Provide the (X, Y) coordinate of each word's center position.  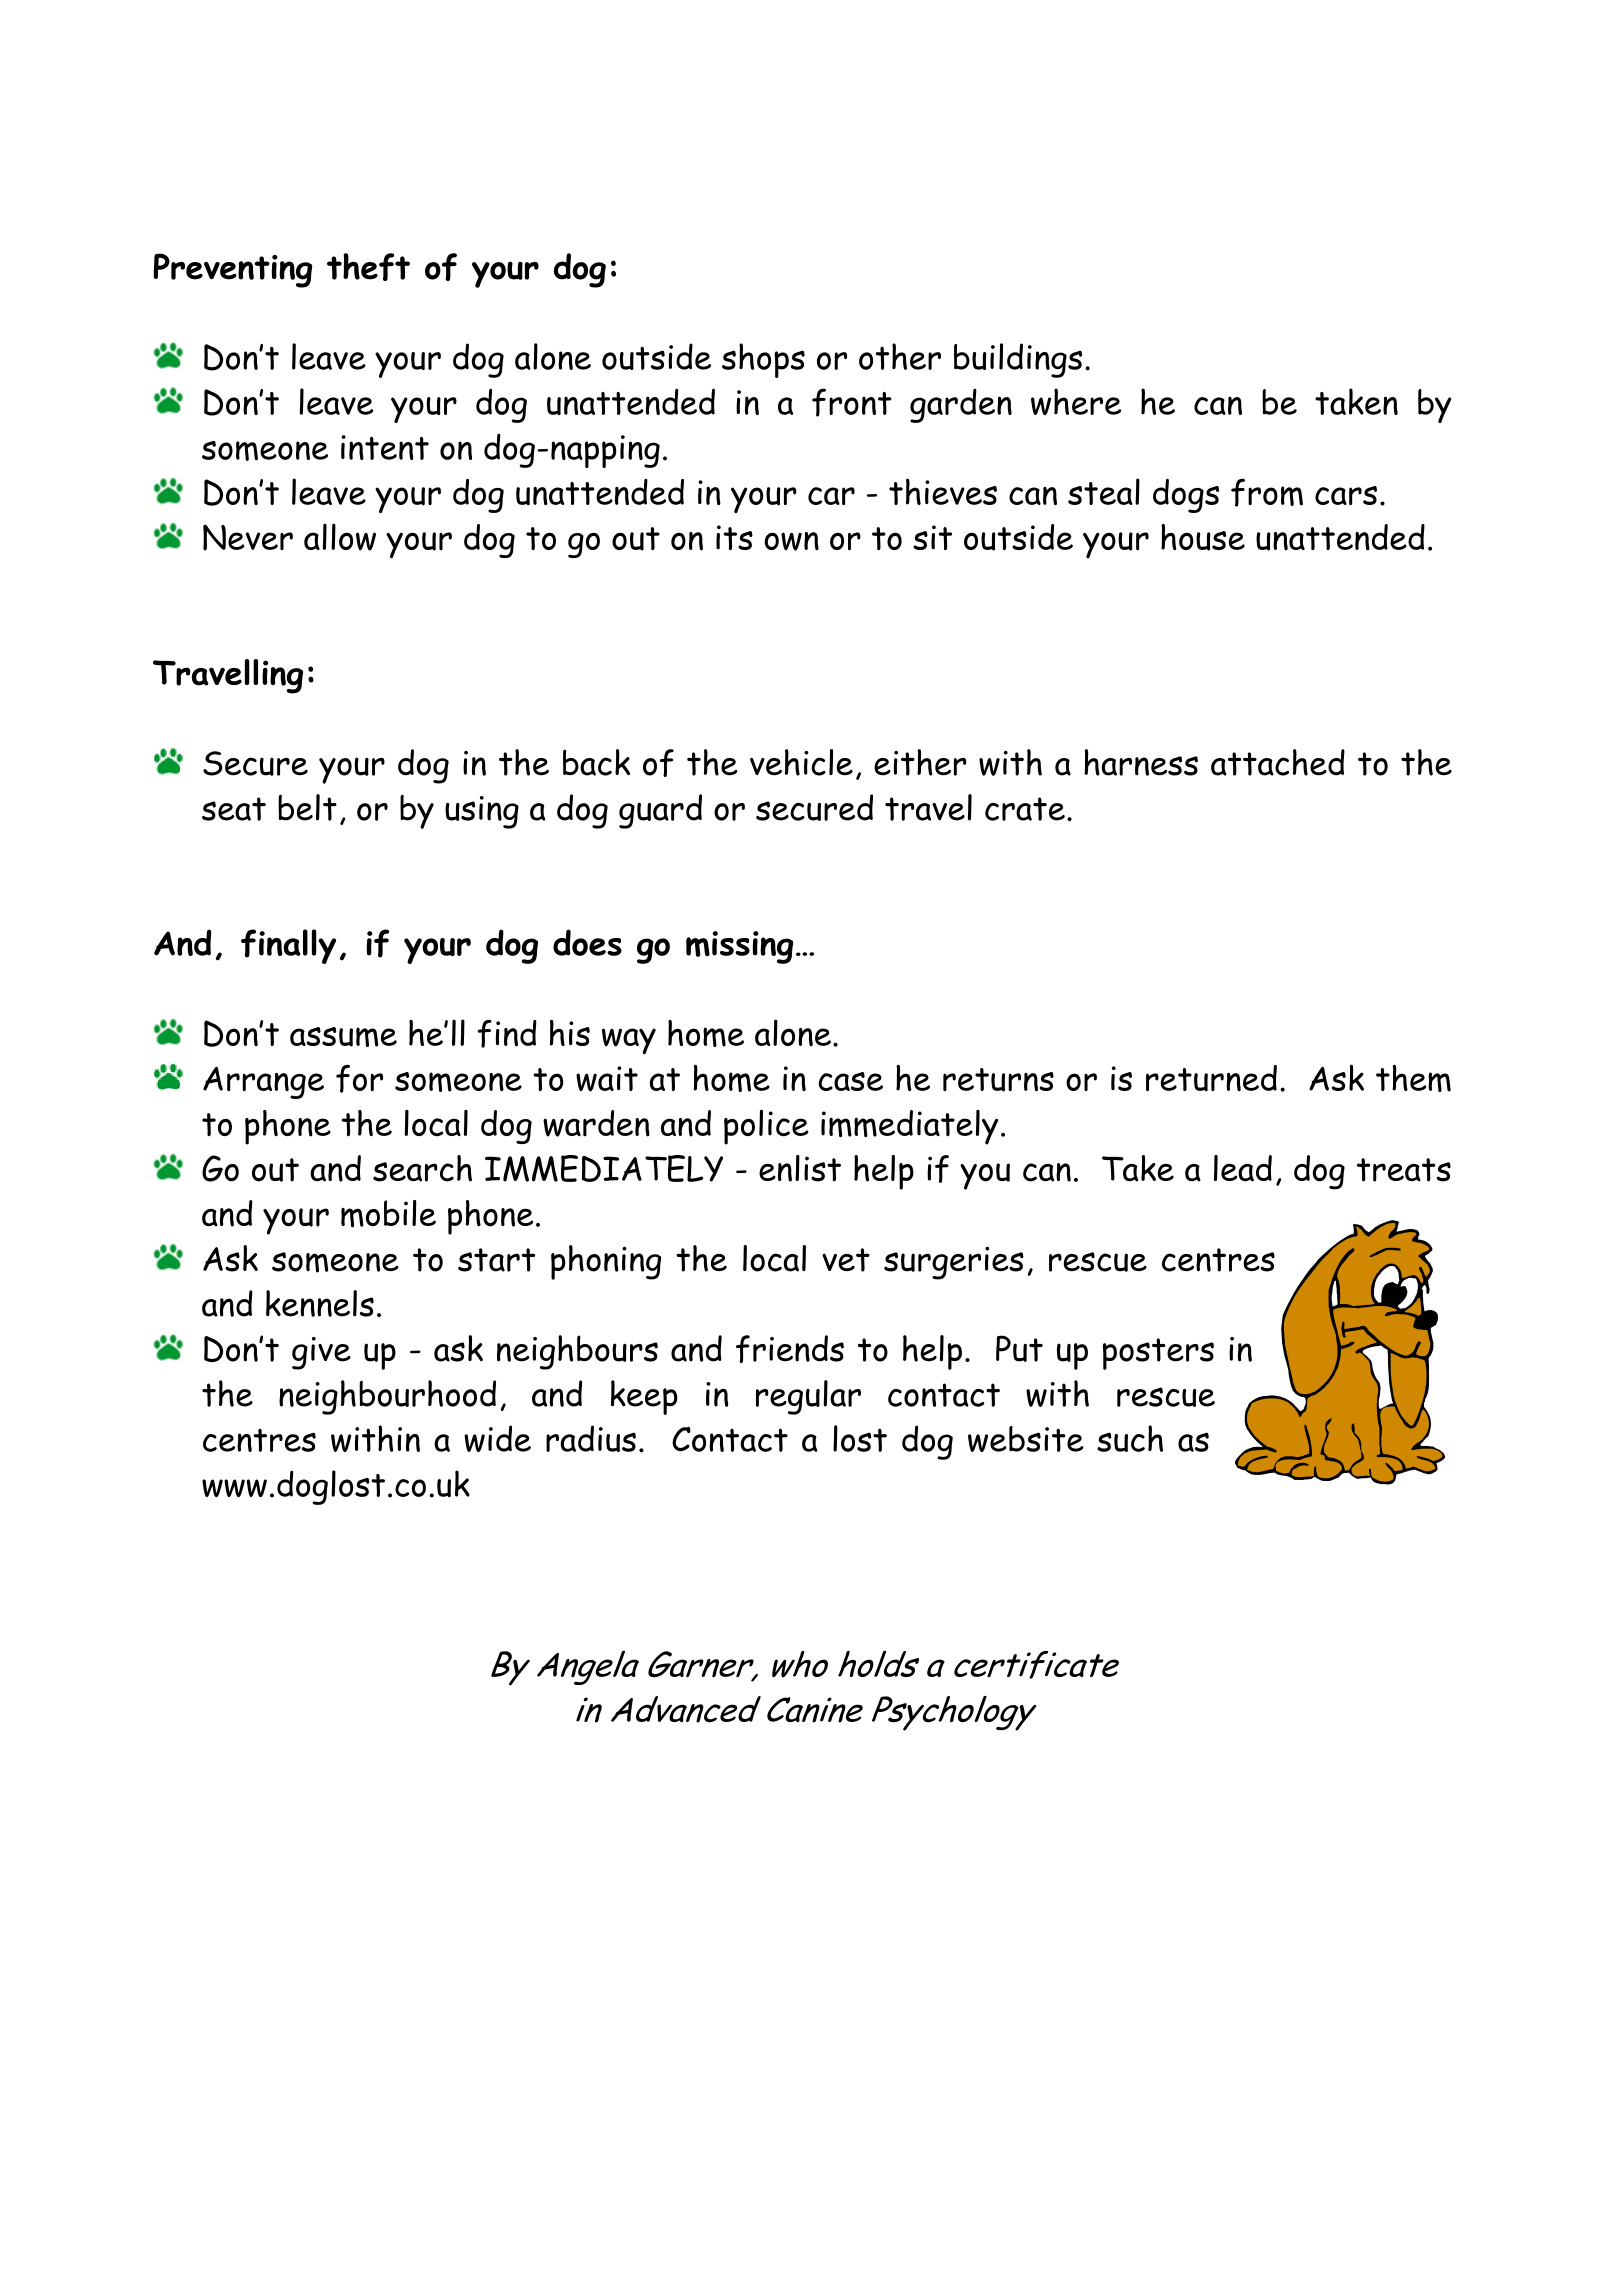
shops (763, 360)
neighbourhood (387, 1397)
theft (368, 267)
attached (1278, 762)
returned (1211, 1078)
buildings (1018, 360)
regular (808, 1397)
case (851, 1081)
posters (1158, 1354)
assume (343, 1037)
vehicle (801, 762)
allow (340, 537)
